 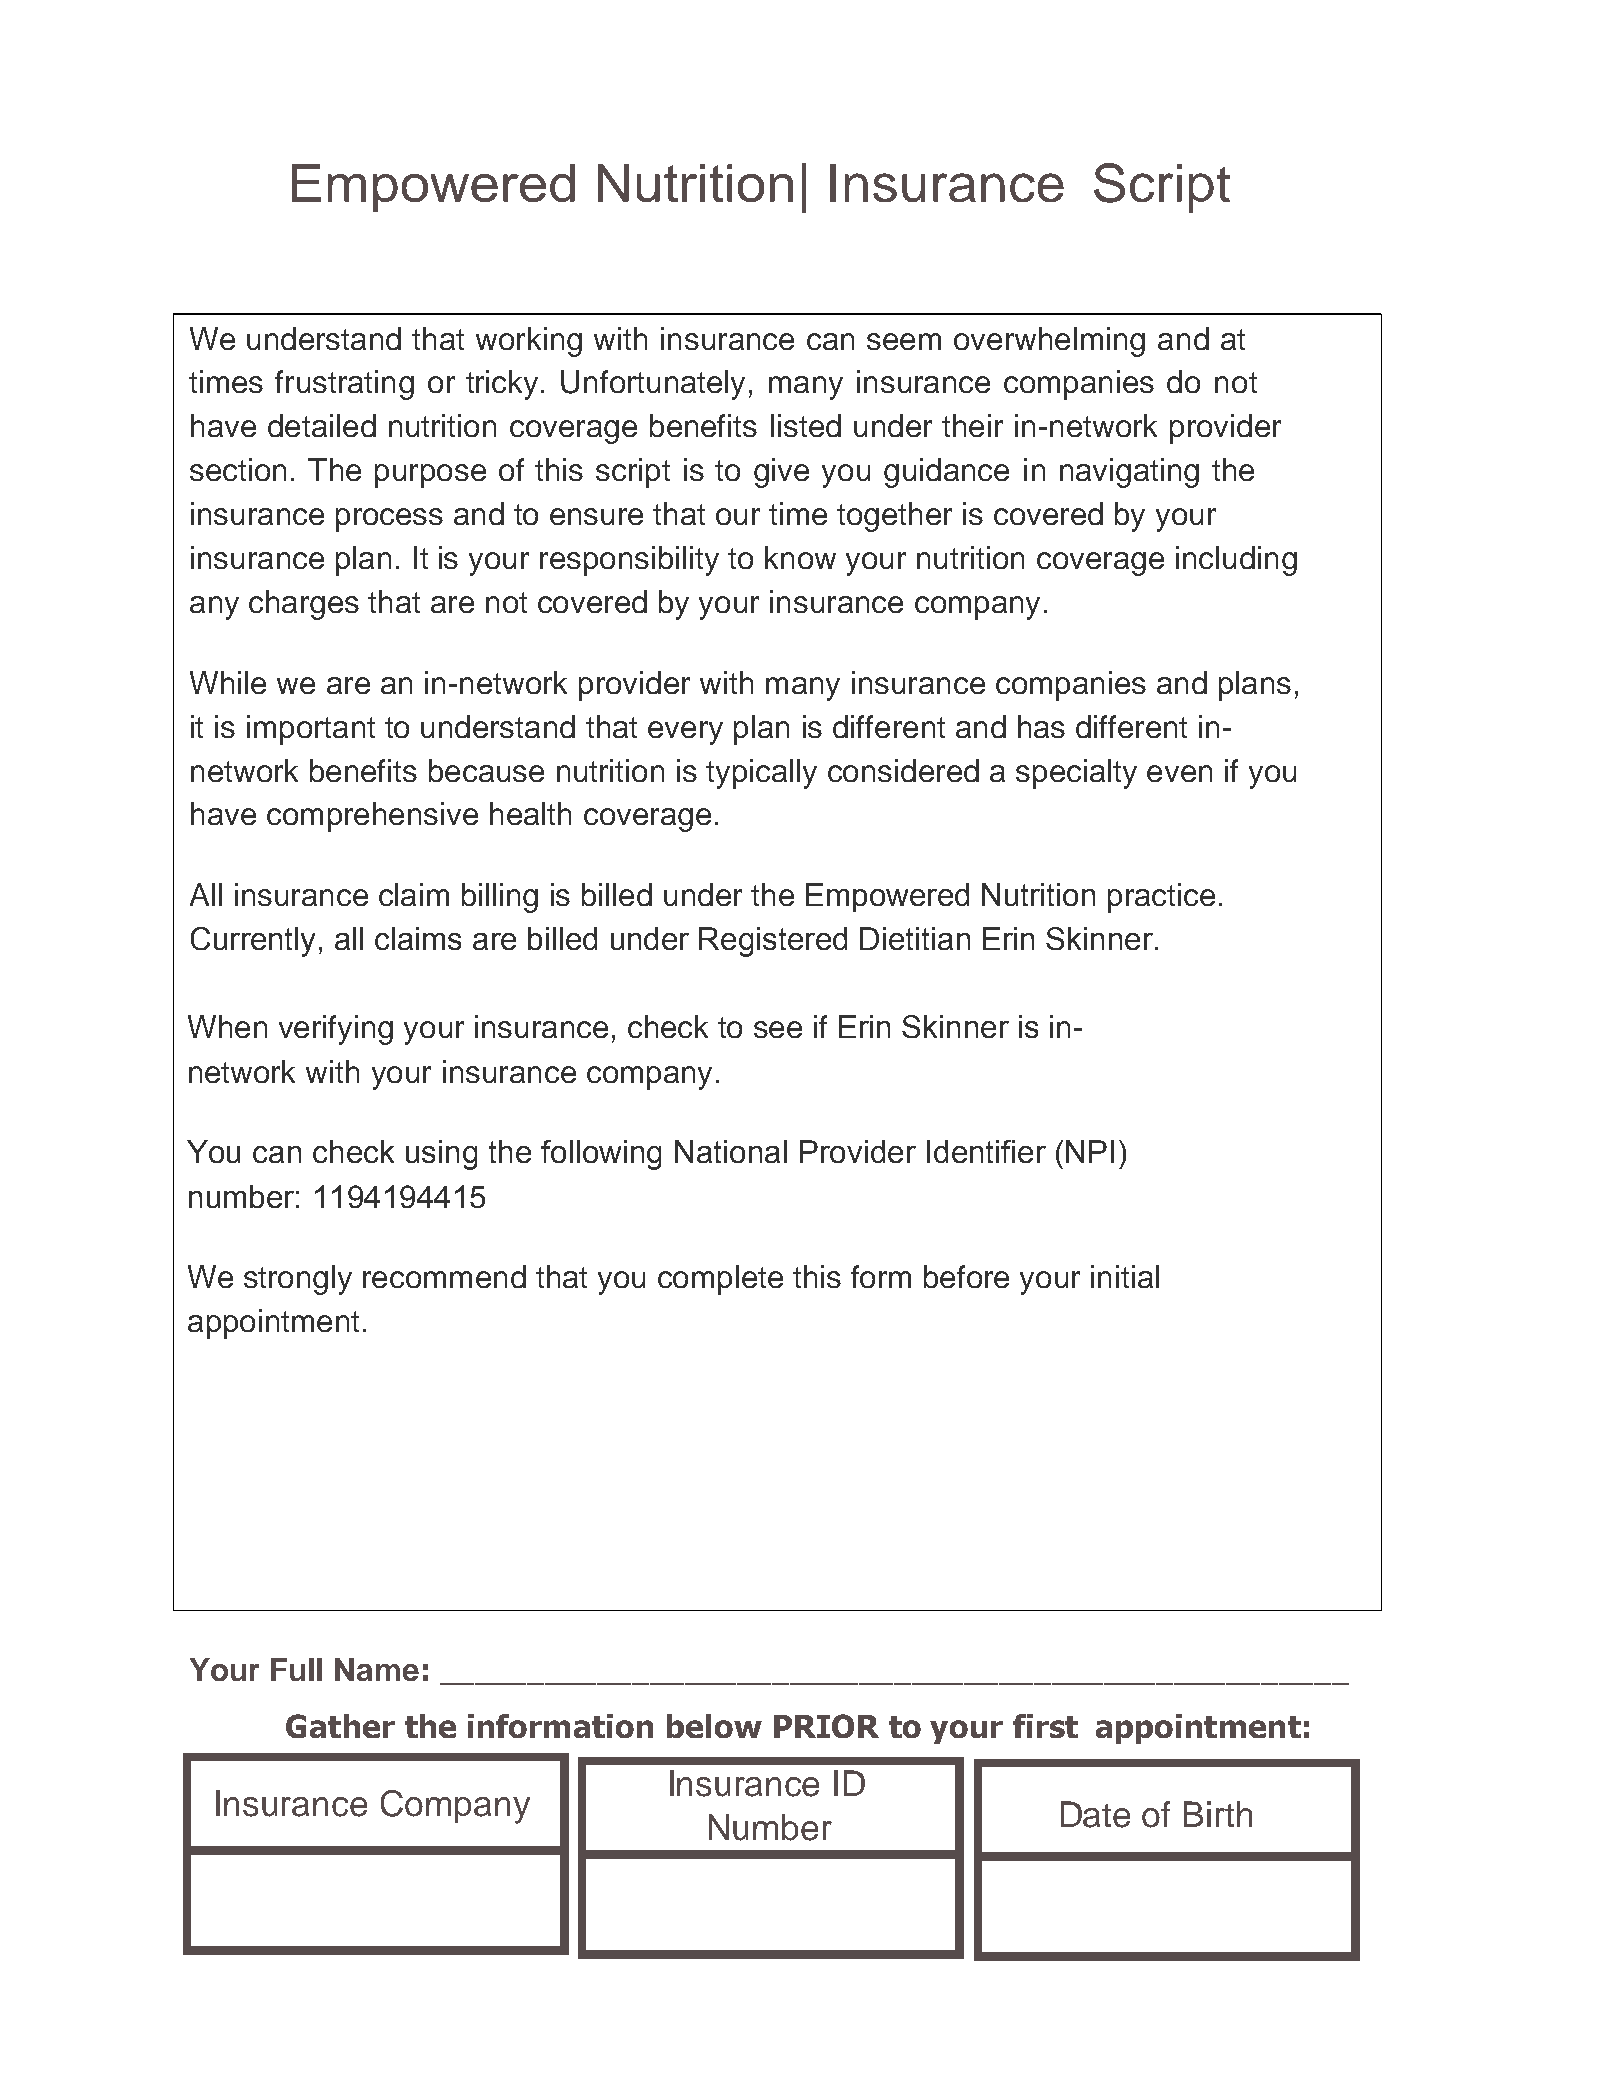 What do you see at coordinates (653, 385) in the screenshot?
I see `Unfortunately` at bounding box center [653, 385].
